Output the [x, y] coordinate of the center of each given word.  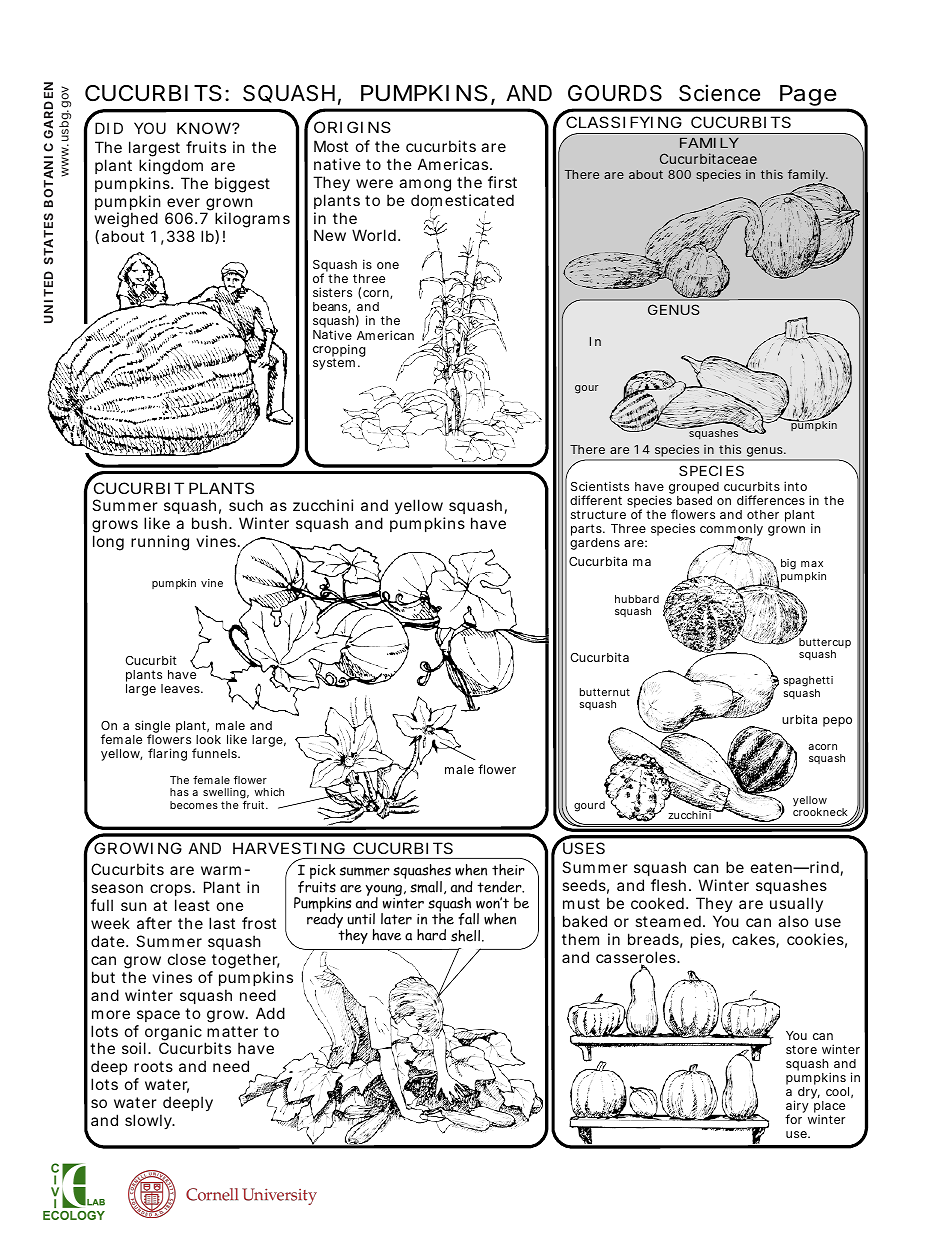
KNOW [205, 128]
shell [465, 936]
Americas [454, 164]
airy [797, 1107]
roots [153, 1066]
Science [719, 93]
